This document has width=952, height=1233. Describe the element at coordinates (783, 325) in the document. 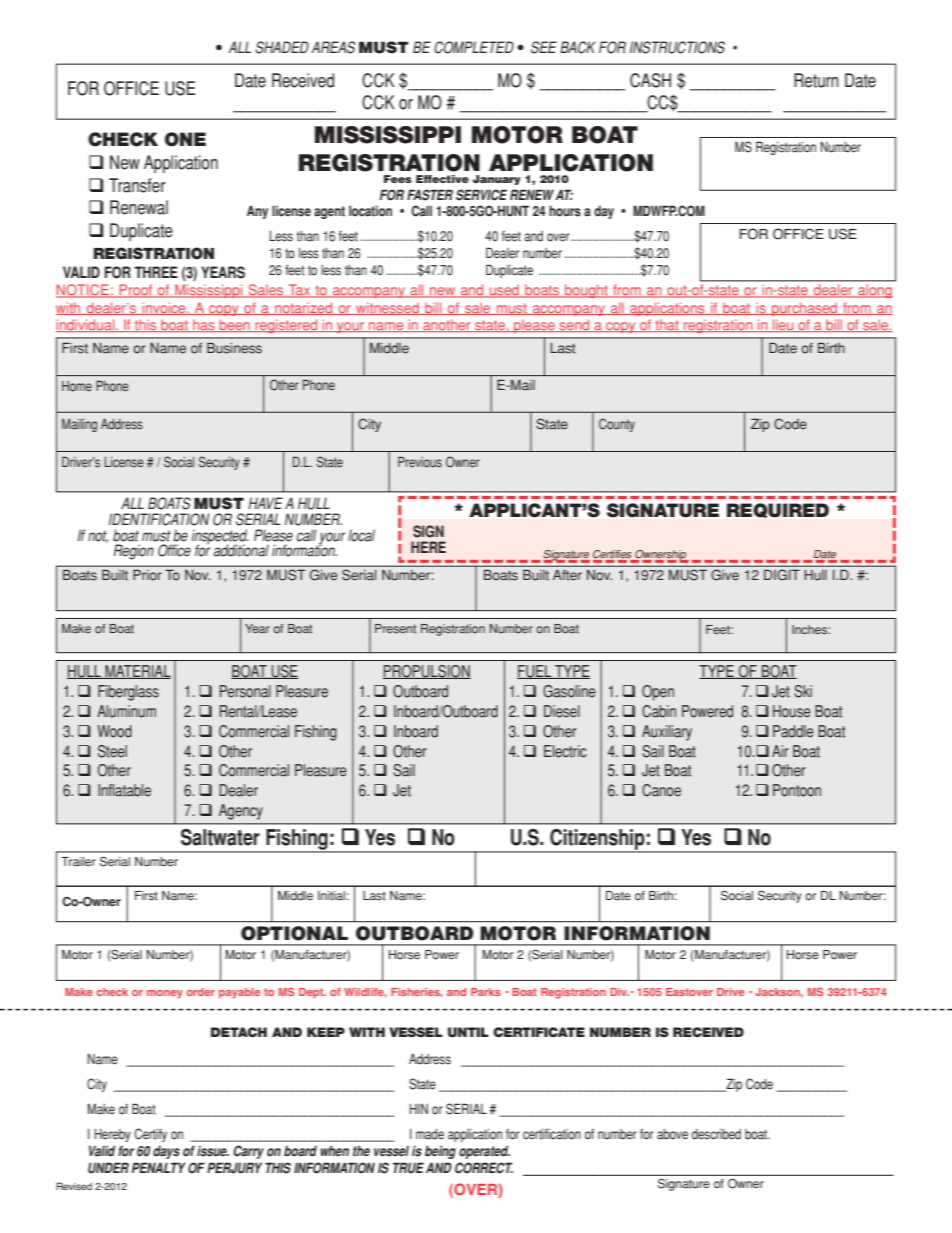

I see `lieu` at that location.
